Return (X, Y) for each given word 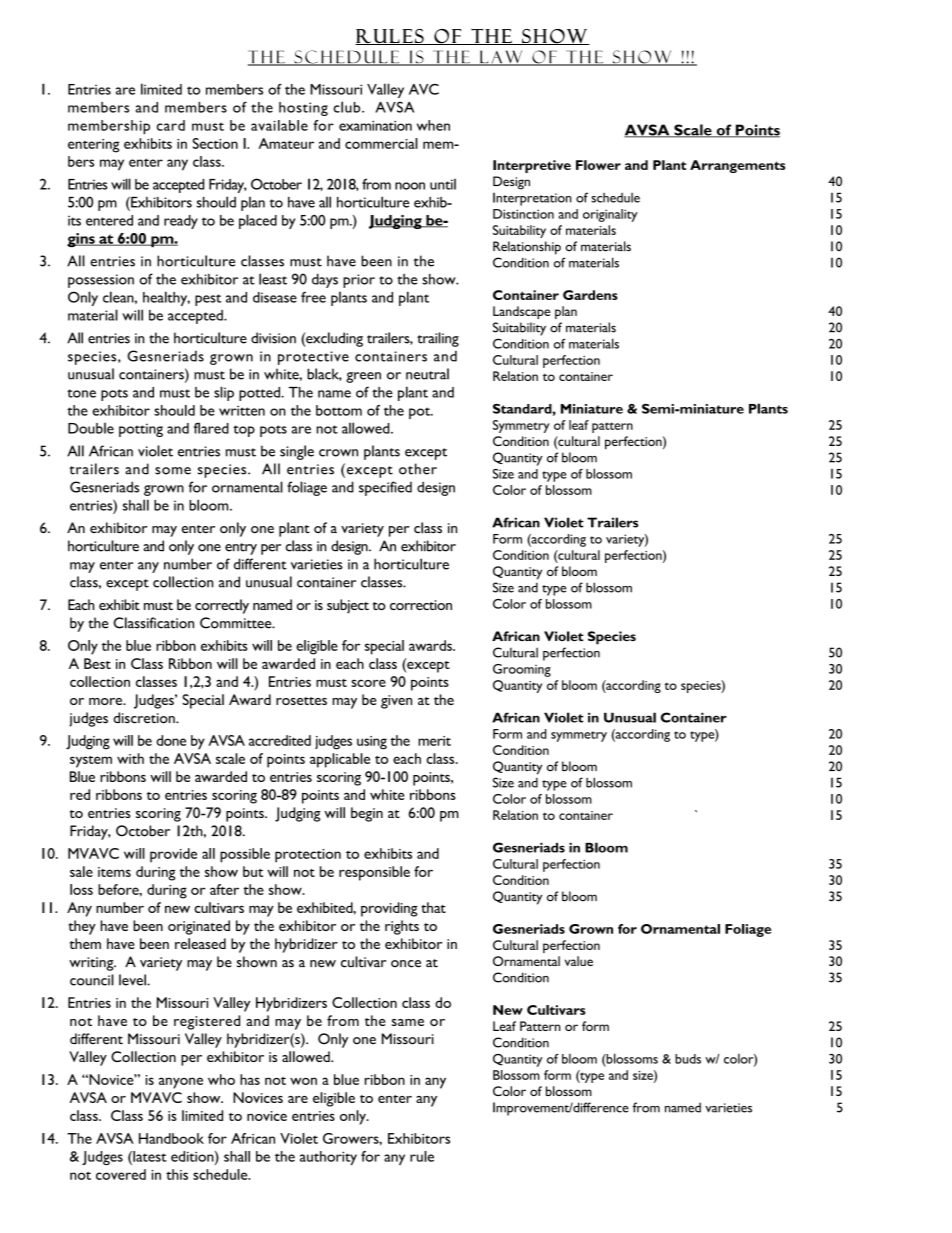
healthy (166, 298)
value (579, 961)
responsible (374, 873)
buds (688, 1059)
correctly (222, 606)
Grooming (522, 670)
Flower (598, 165)
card (171, 125)
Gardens (590, 295)
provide (173, 855)
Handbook (171, 1138)
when (433, 125)
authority (328, 1158)
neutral (427, 374)
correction (421, 605)
